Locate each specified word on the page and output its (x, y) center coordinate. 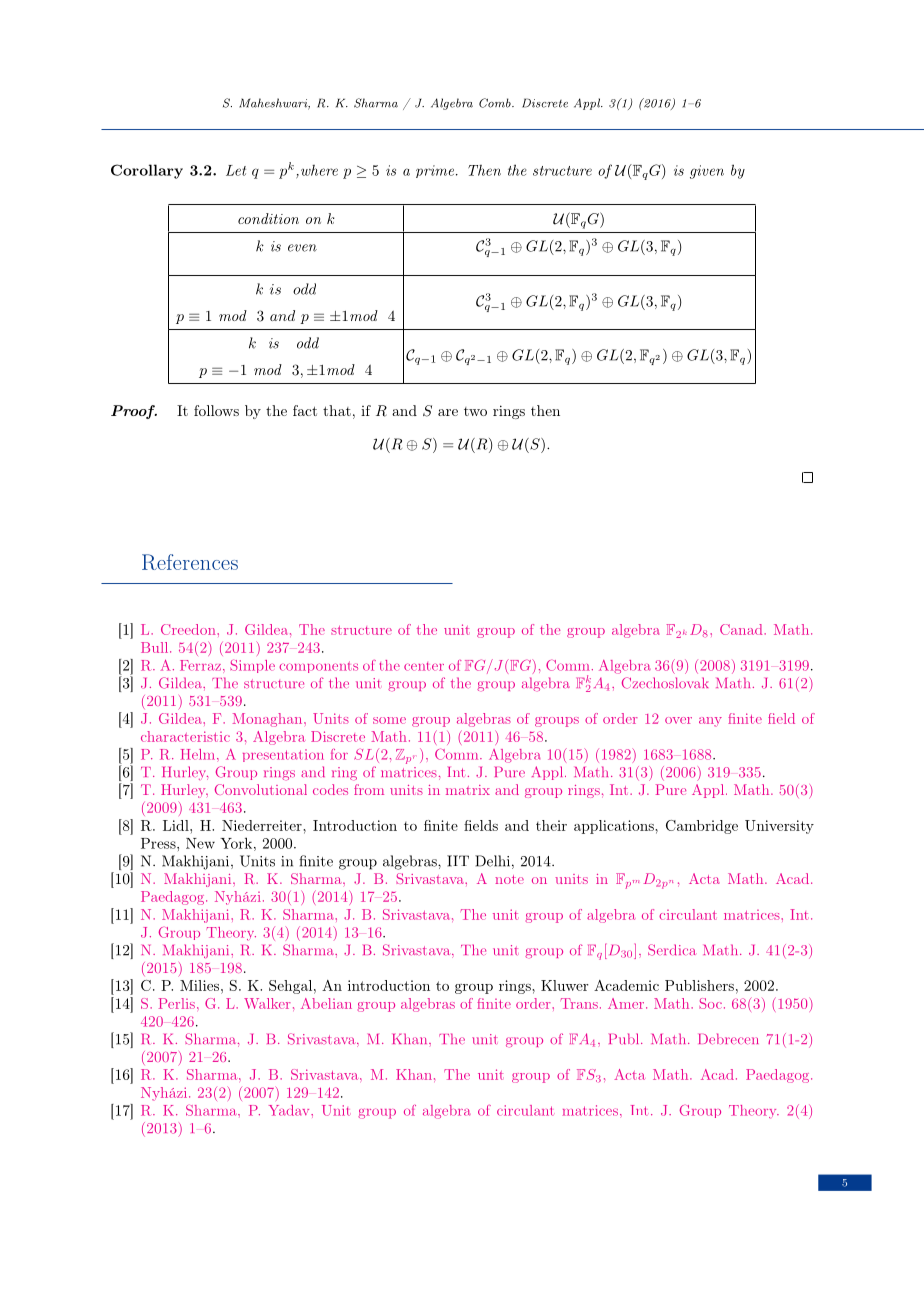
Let (236, 170)
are (448, 412)
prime (436, 171)
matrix (468, 790)
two (475, 411)
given (707, 172)
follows (216, 410)
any (710, 722)
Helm (199, 754)
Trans (579, 1003)
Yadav (290, 1110)
